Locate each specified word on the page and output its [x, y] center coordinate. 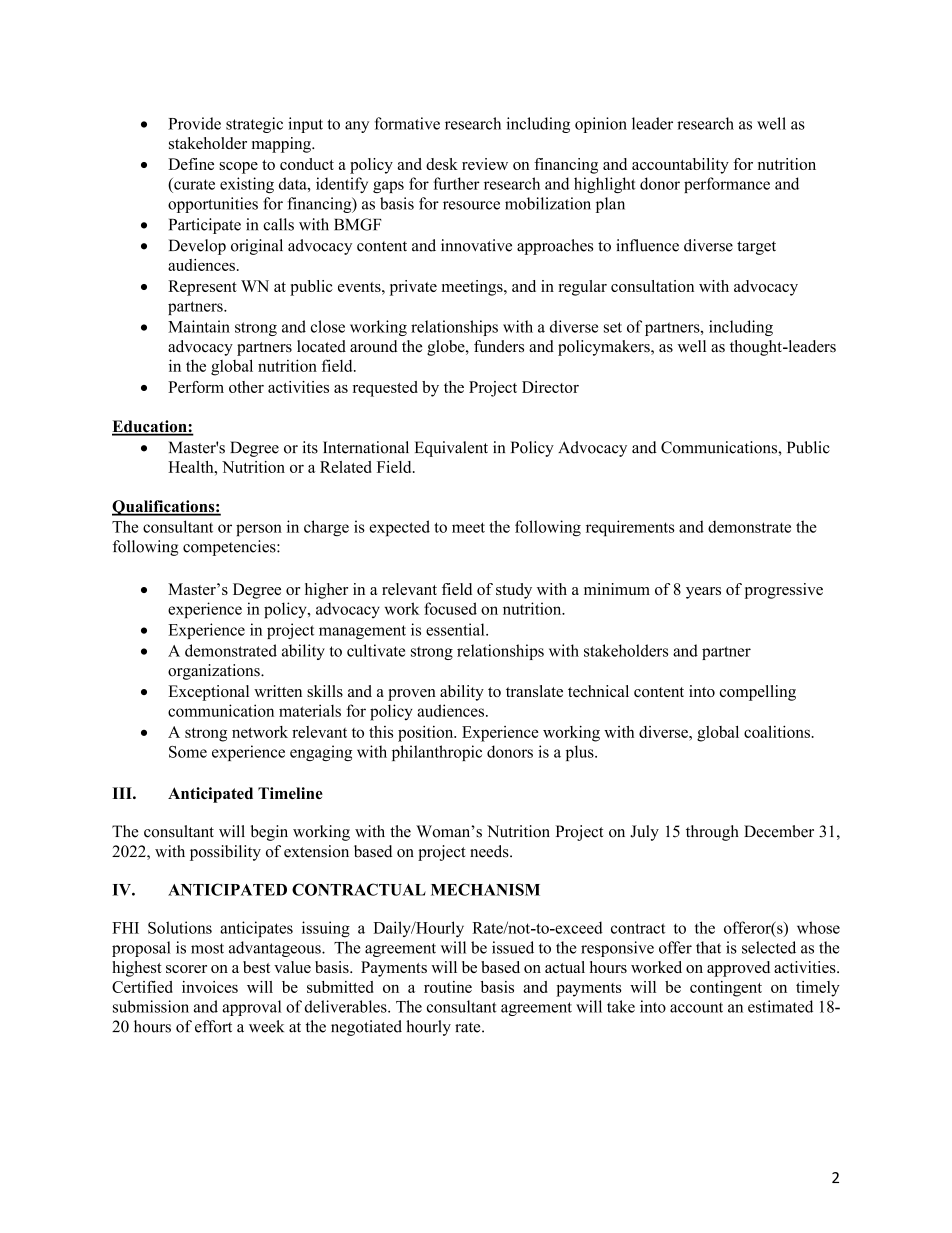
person [259, 530]
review [485, 164]
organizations [215, 672]
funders [499, 346]
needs [490, 851]
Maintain [199, 326]
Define [191, 164]
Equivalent [451, 449]
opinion [601, 125]
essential [456, 629]
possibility [225, 853]
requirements [630, 528]
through [712, 833]
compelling [758, 693]
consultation [652, 286]
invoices [210, 987]
